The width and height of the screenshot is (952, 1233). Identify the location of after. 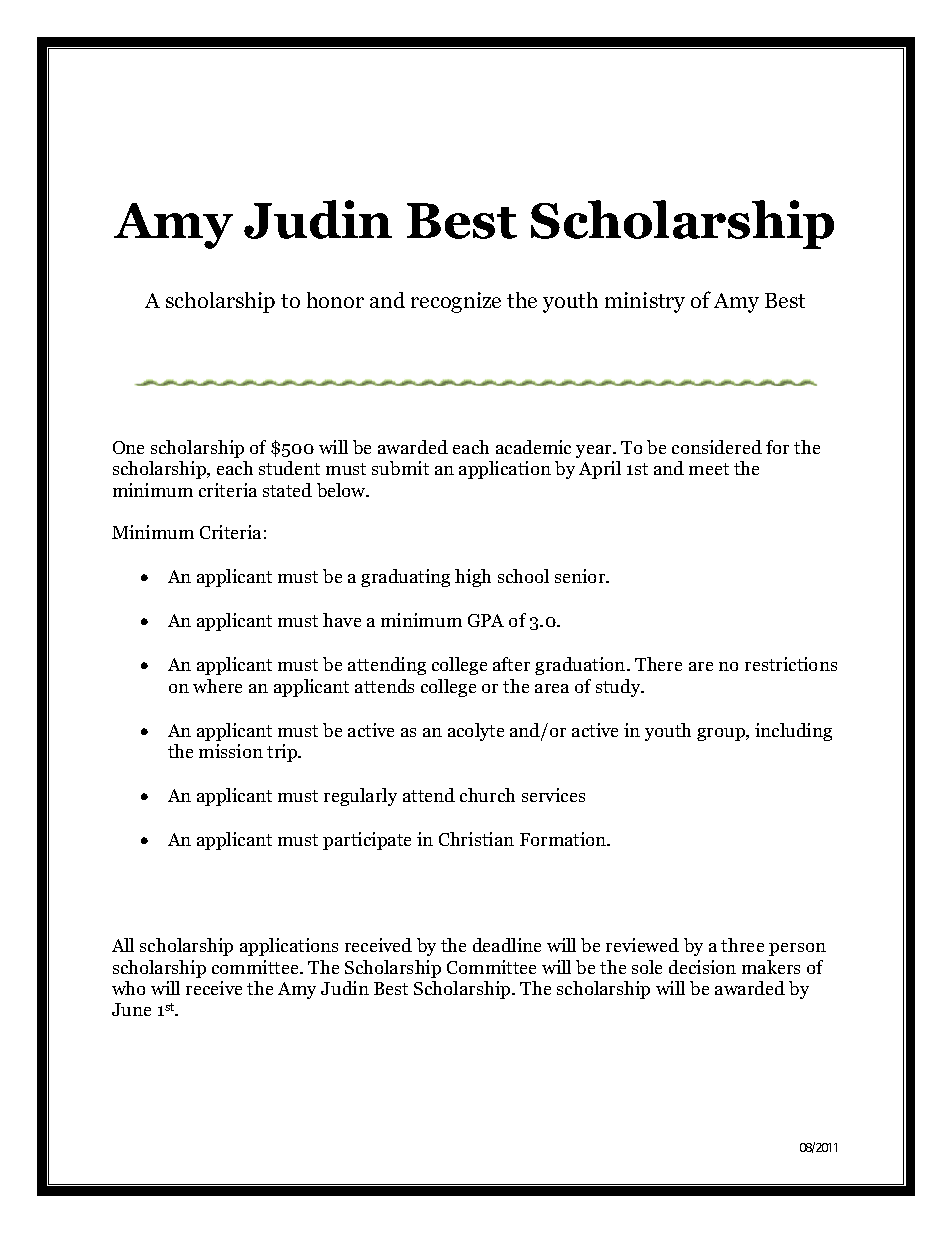
(511, 664).
